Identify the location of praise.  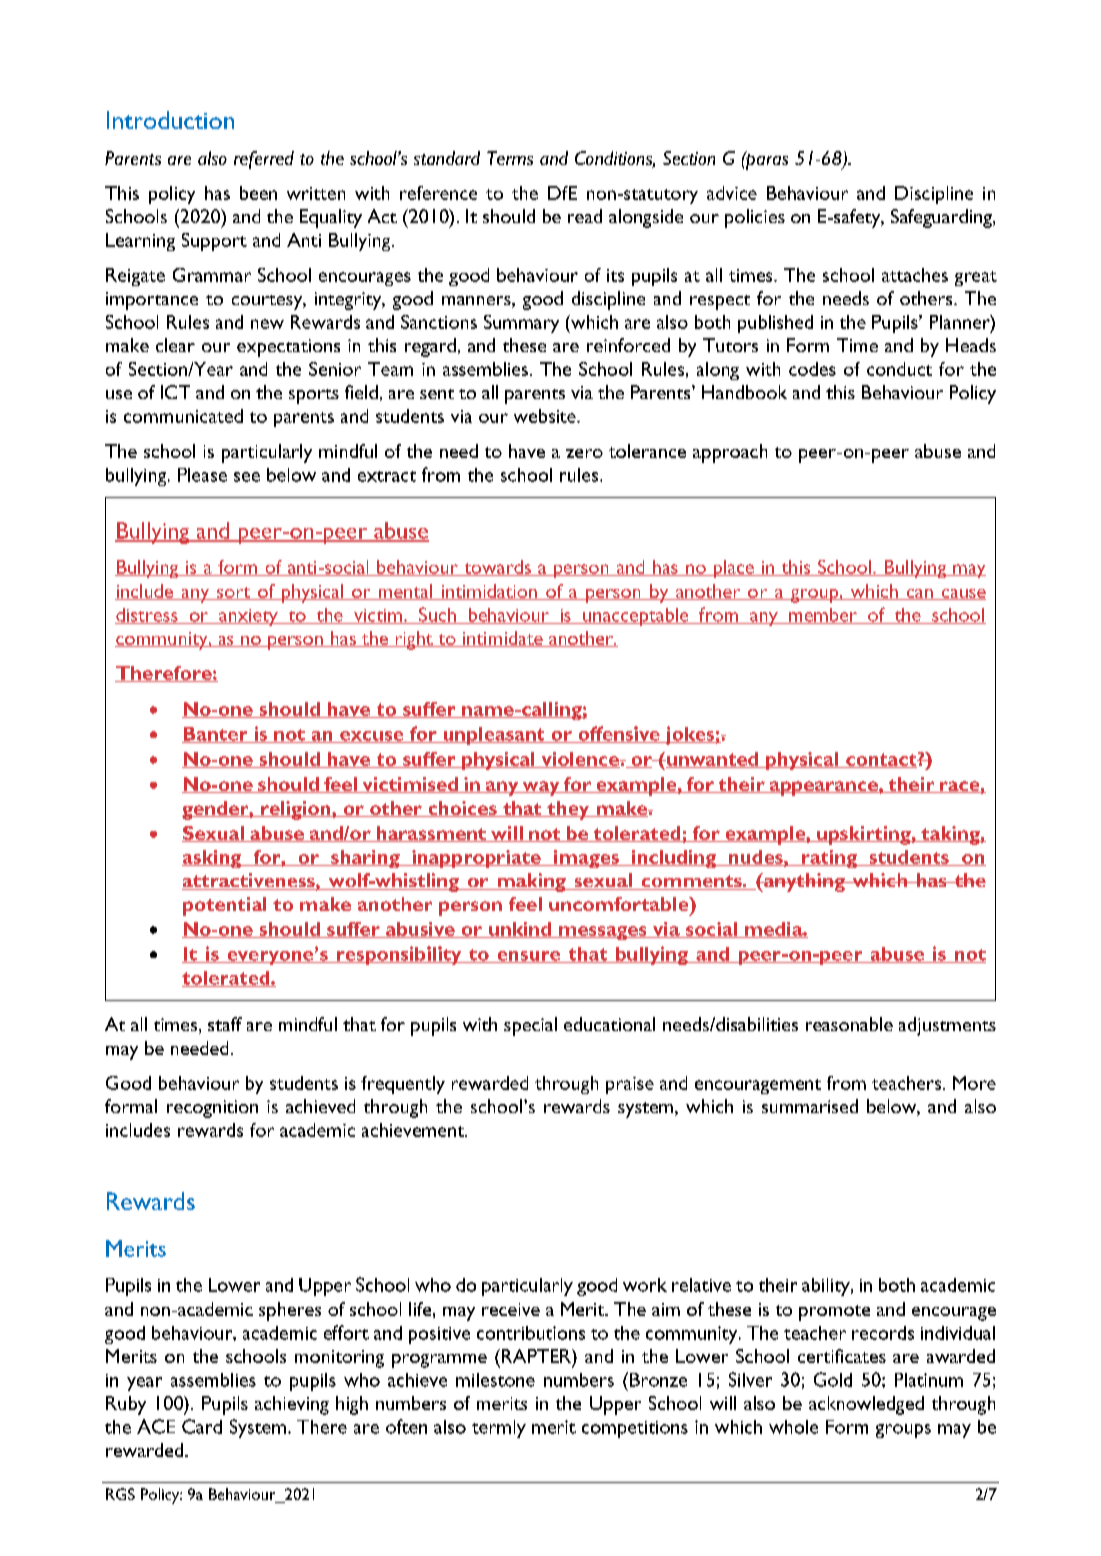
(630, 1085).
